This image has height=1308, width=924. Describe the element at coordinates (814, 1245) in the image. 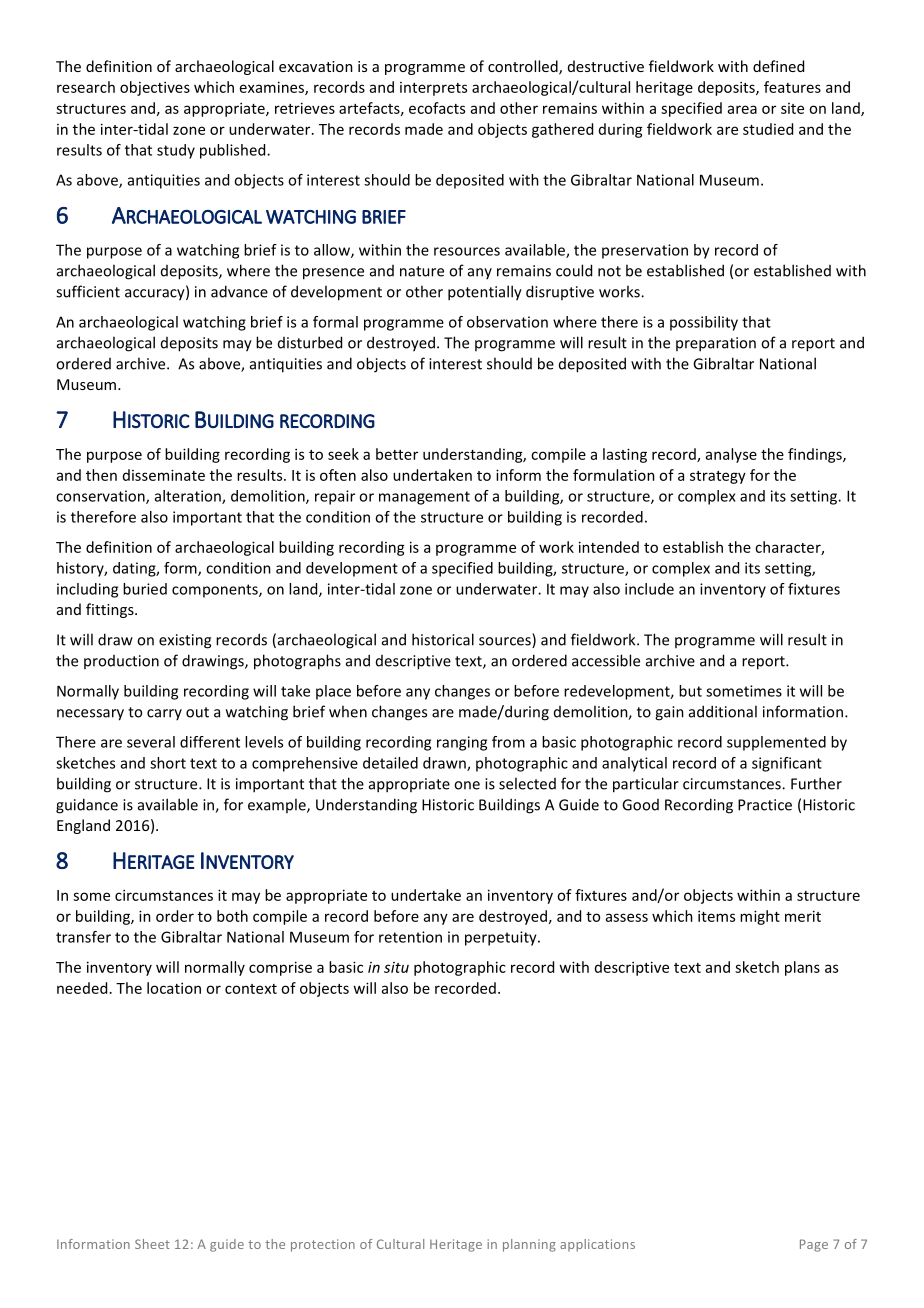

I see `Page` at that location.
